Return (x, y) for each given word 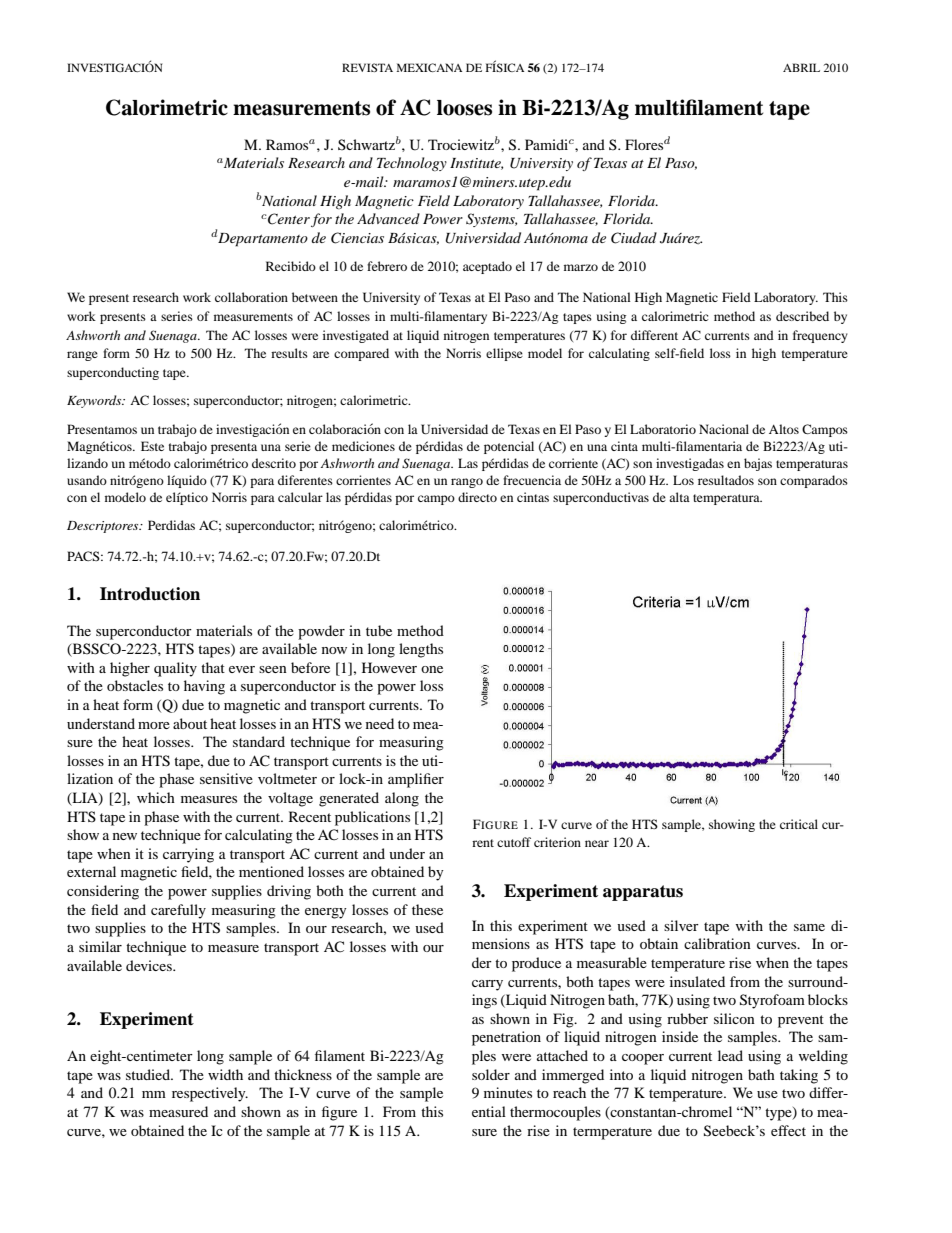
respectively (210, 1094)
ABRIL (801, 67)
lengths (421, 650)
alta (679, 497)
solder (491, 1074)
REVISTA (367, 67)
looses (464, 108)
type (779, 1114)
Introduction (150, 594)
